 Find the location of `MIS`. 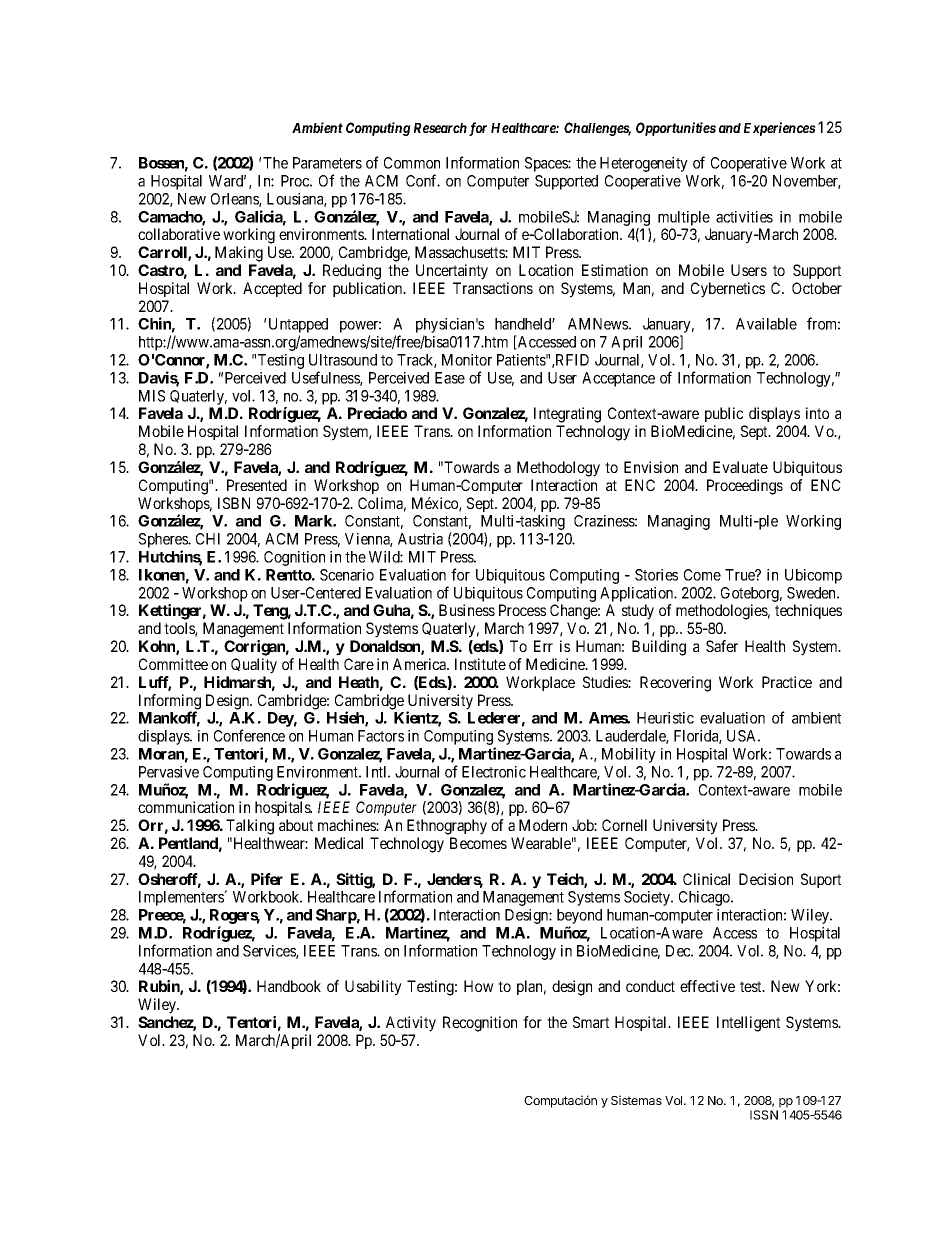

MIS is located at coordinates (152, 396).
